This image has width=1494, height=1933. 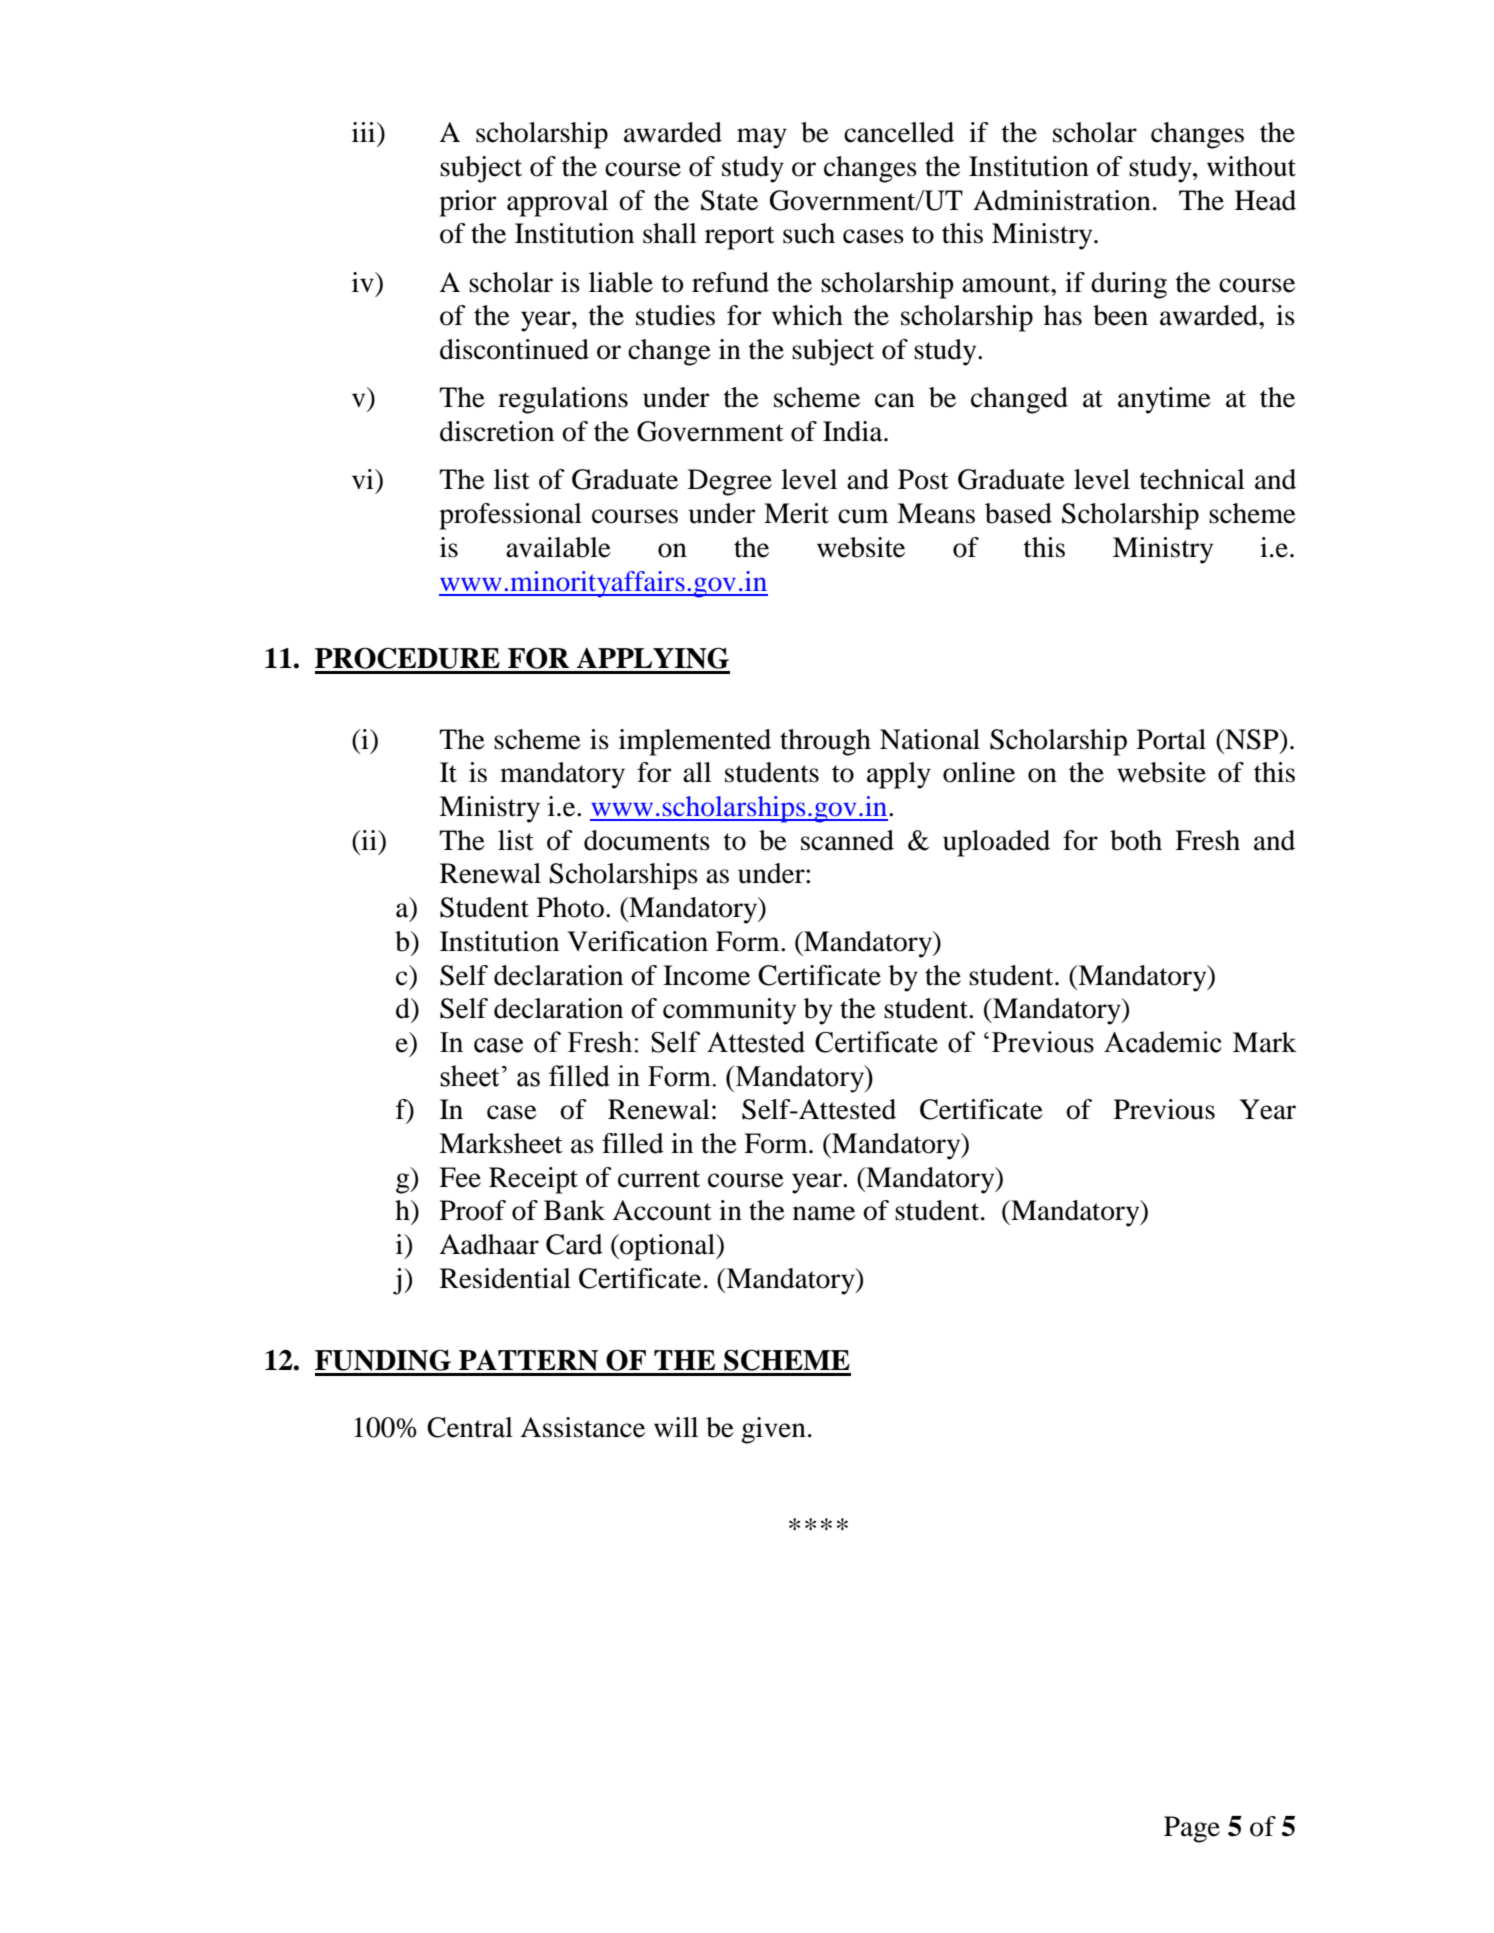 I want to click on name, so click(x=824, y=1213).
